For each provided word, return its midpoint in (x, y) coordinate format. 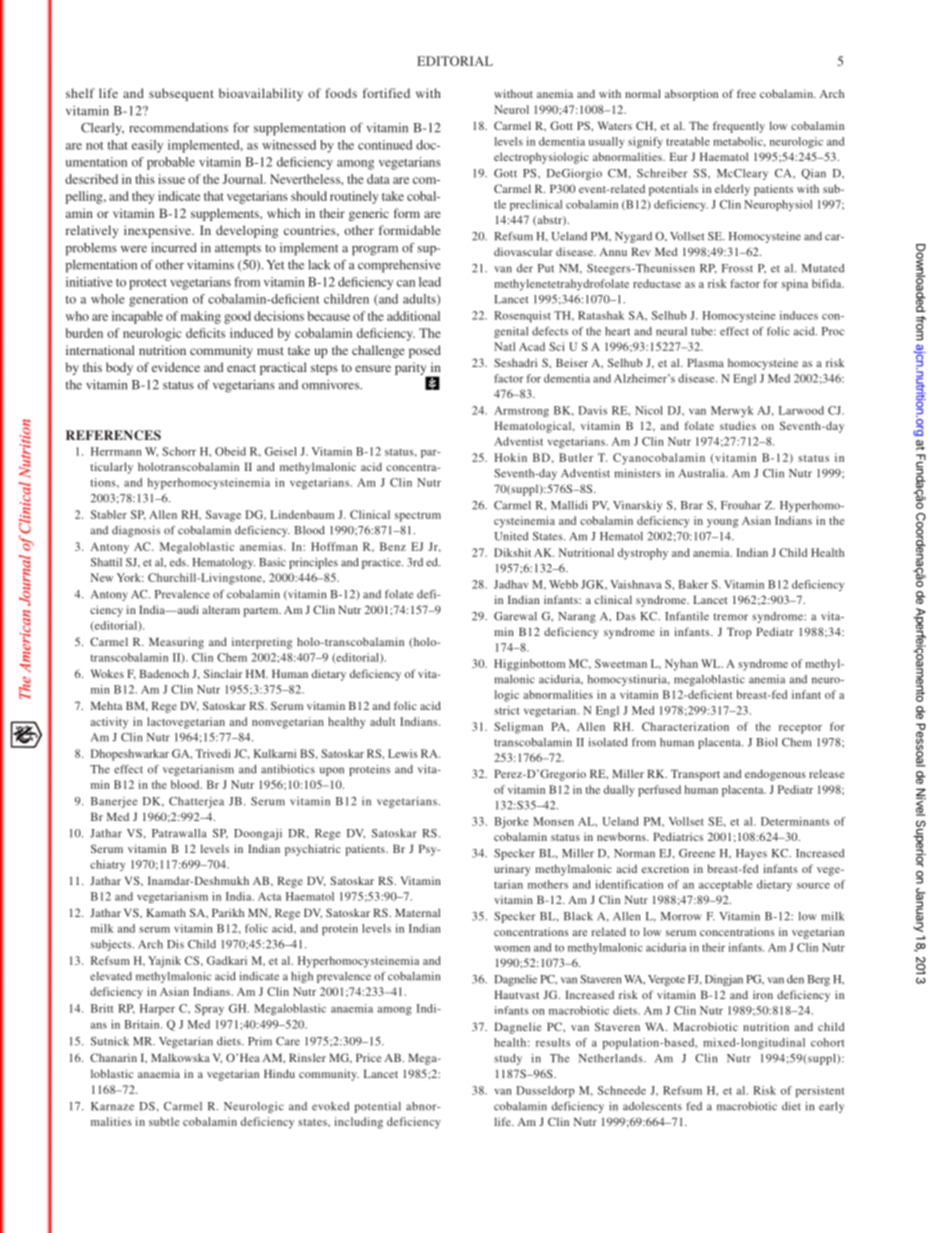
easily (147, 146)
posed (425, 351)
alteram (221, 609)
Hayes (751, 854)
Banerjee (114, 802)
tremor (731, 617)
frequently (739, 127)
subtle (164, 1121)
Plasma (705, 362)
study (508, 1059)
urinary (512, 870)
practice (382, 563)
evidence (176, 367)
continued (385, 145)
